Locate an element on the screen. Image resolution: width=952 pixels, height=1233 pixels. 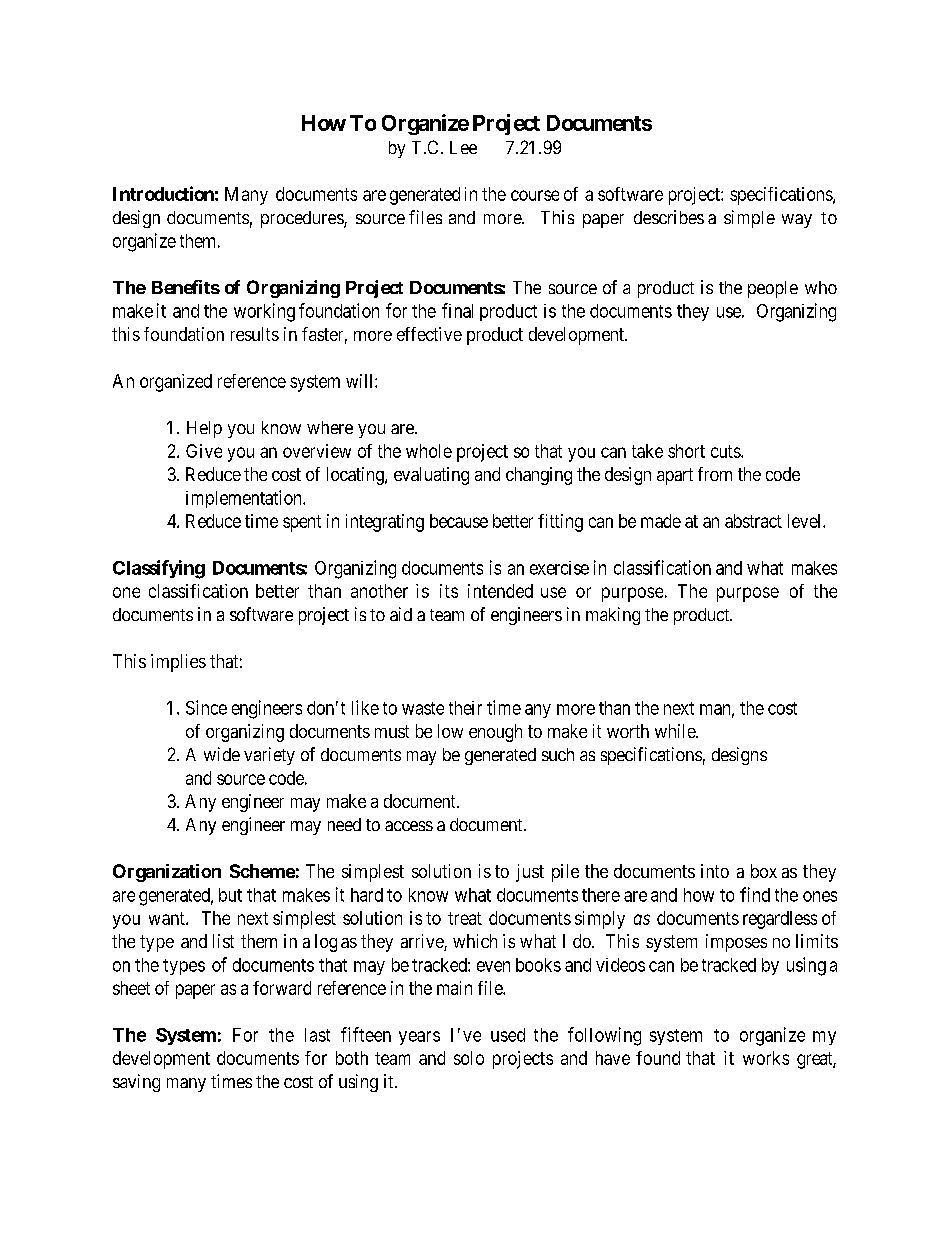
Give is located at coordinates (204, 451).
